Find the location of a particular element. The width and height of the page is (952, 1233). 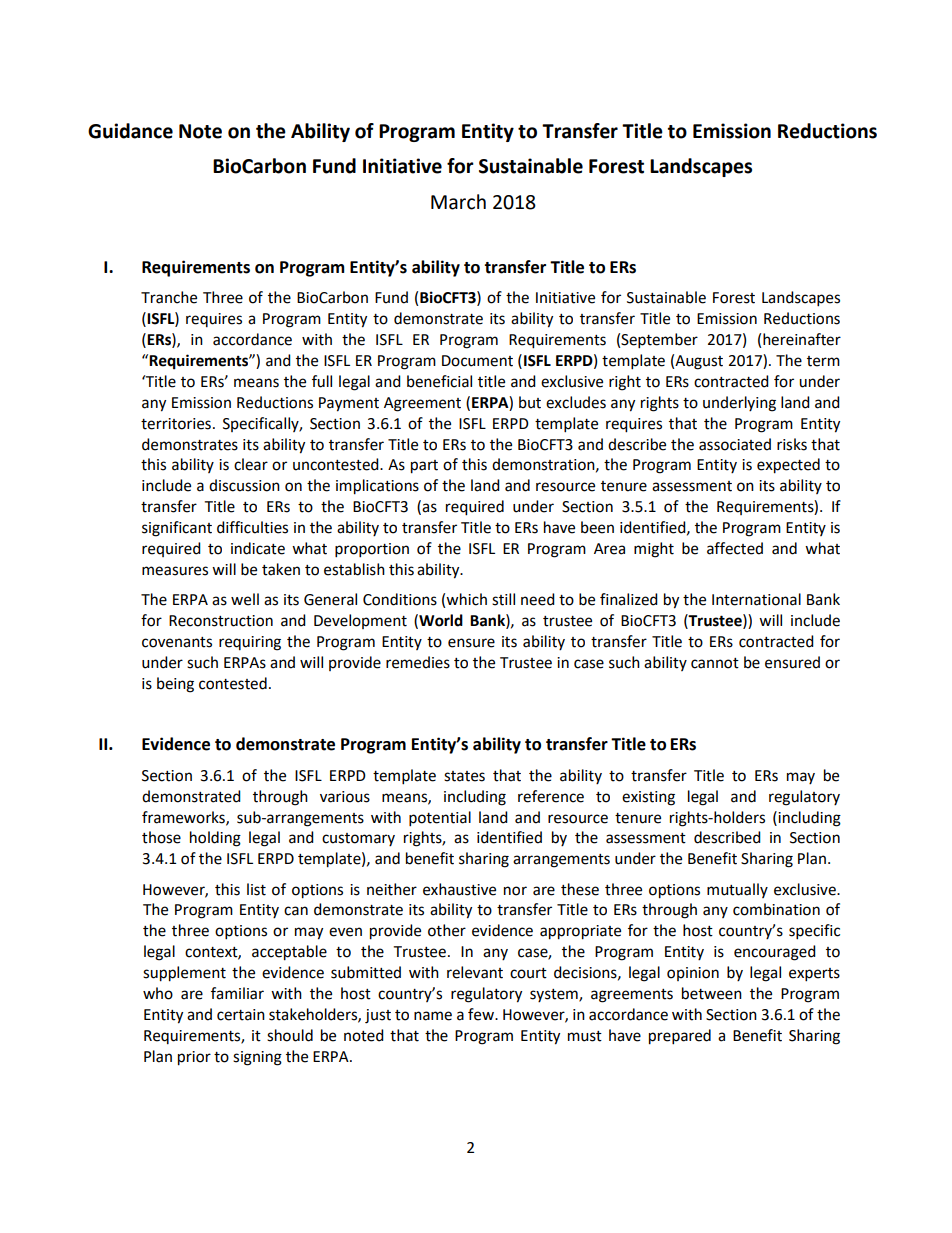

still is located at coordinates (503, 599).
